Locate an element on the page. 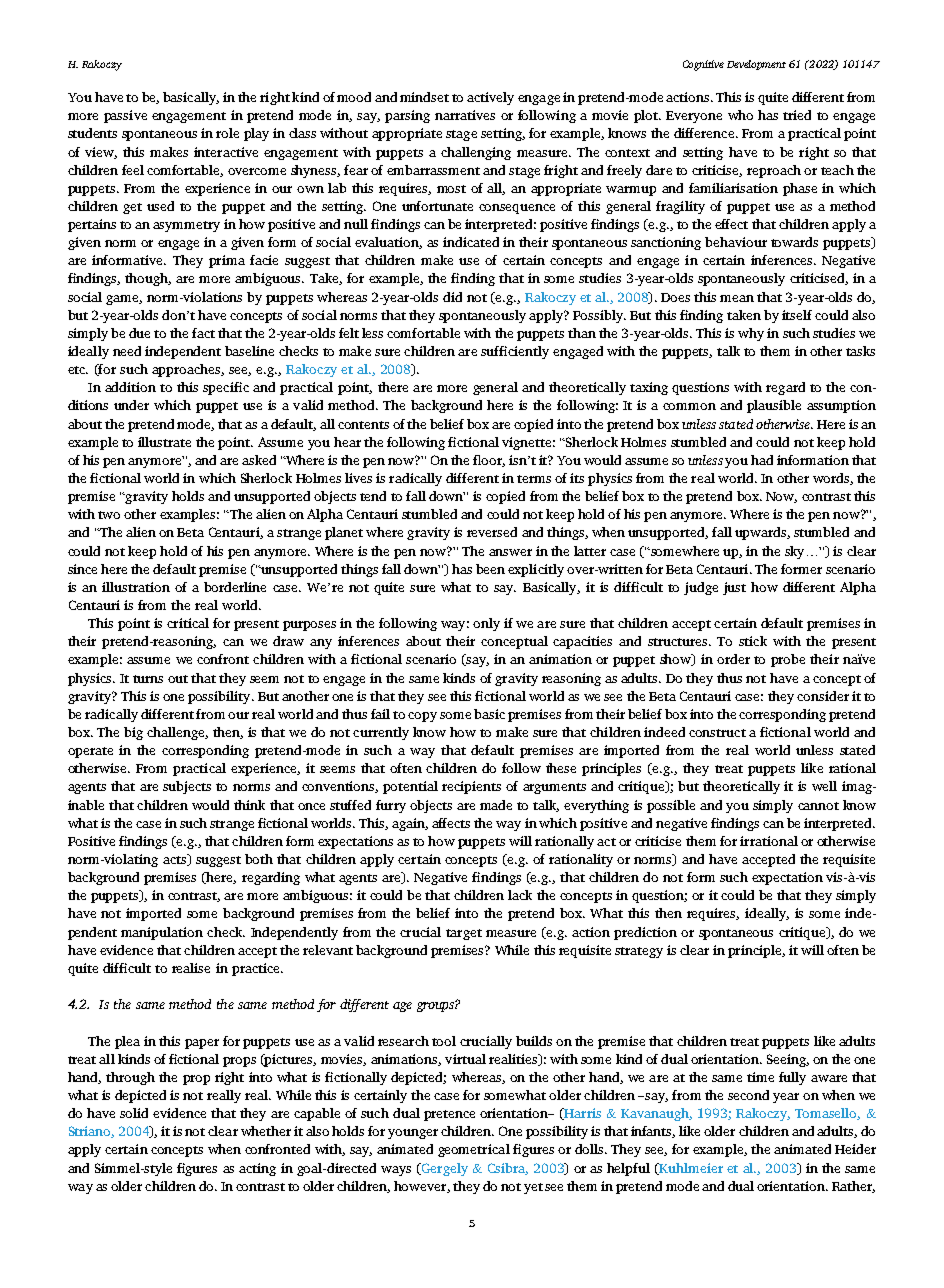  actively is located at coordinates (490, 98).
